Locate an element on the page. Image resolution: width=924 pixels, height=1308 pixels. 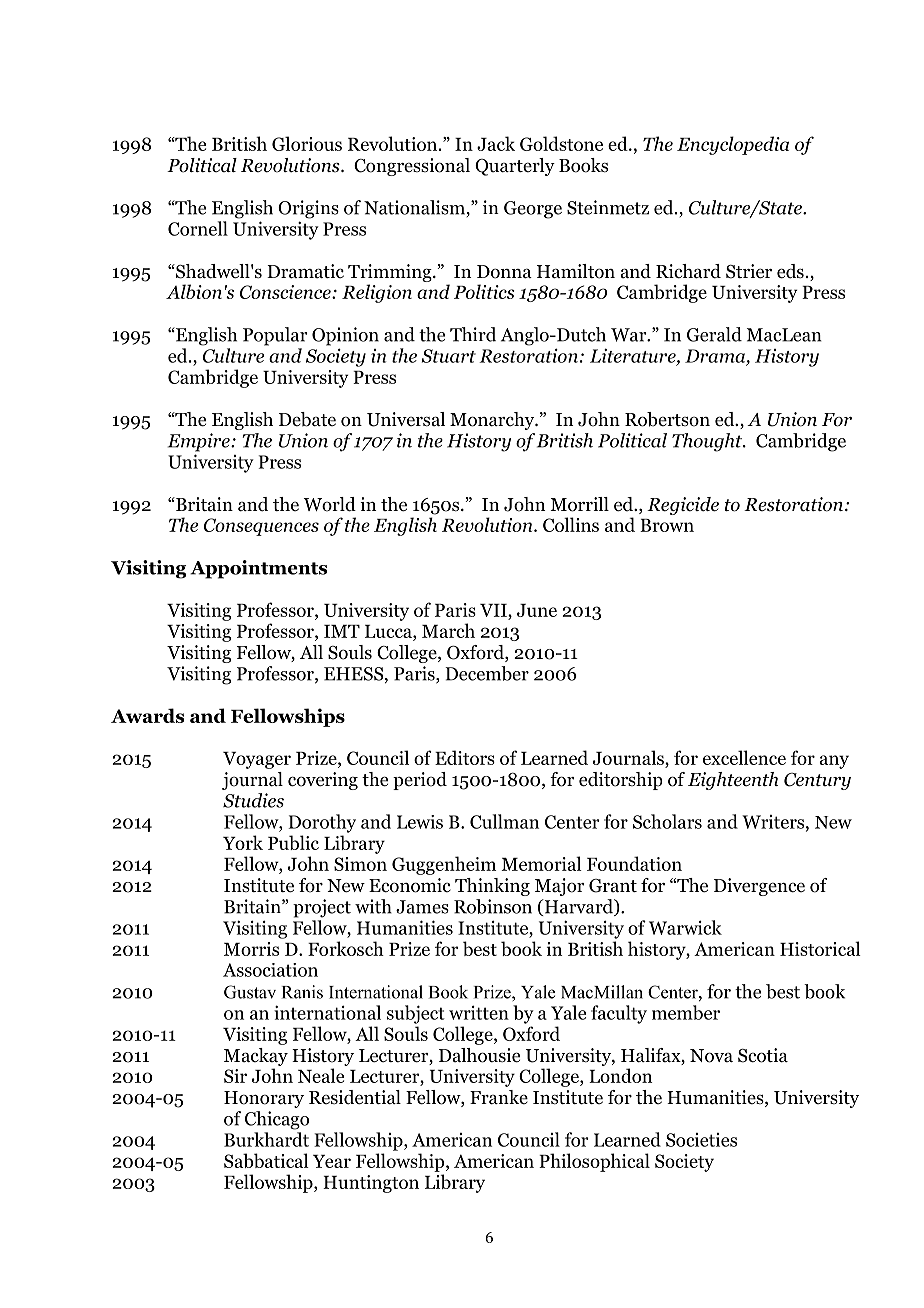
Sabbatical is located at coordinates (266, 1160).
